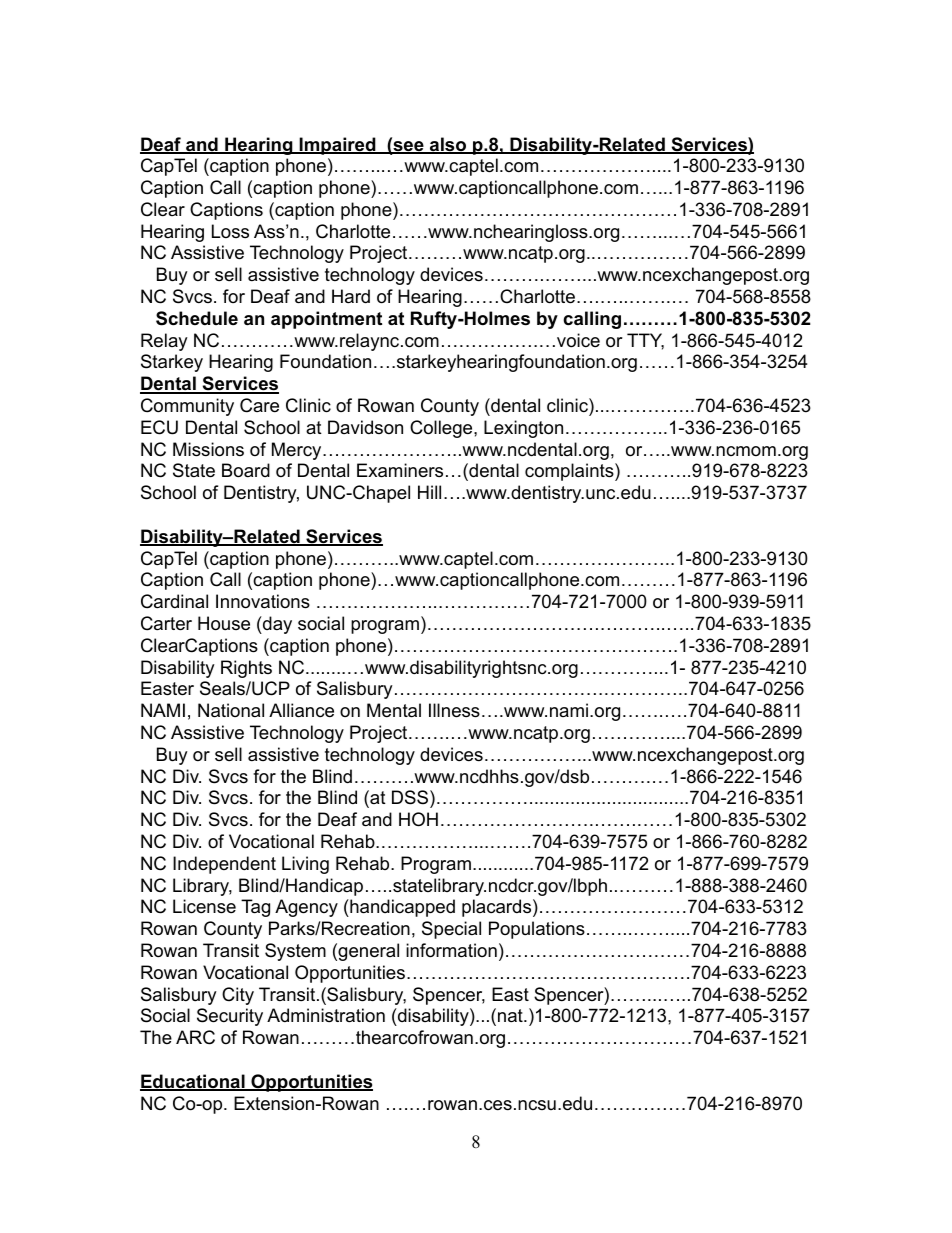  What do you see at coordinates (645, 341) in the image?
I see `TTY` at bounding box center [645, 341].
